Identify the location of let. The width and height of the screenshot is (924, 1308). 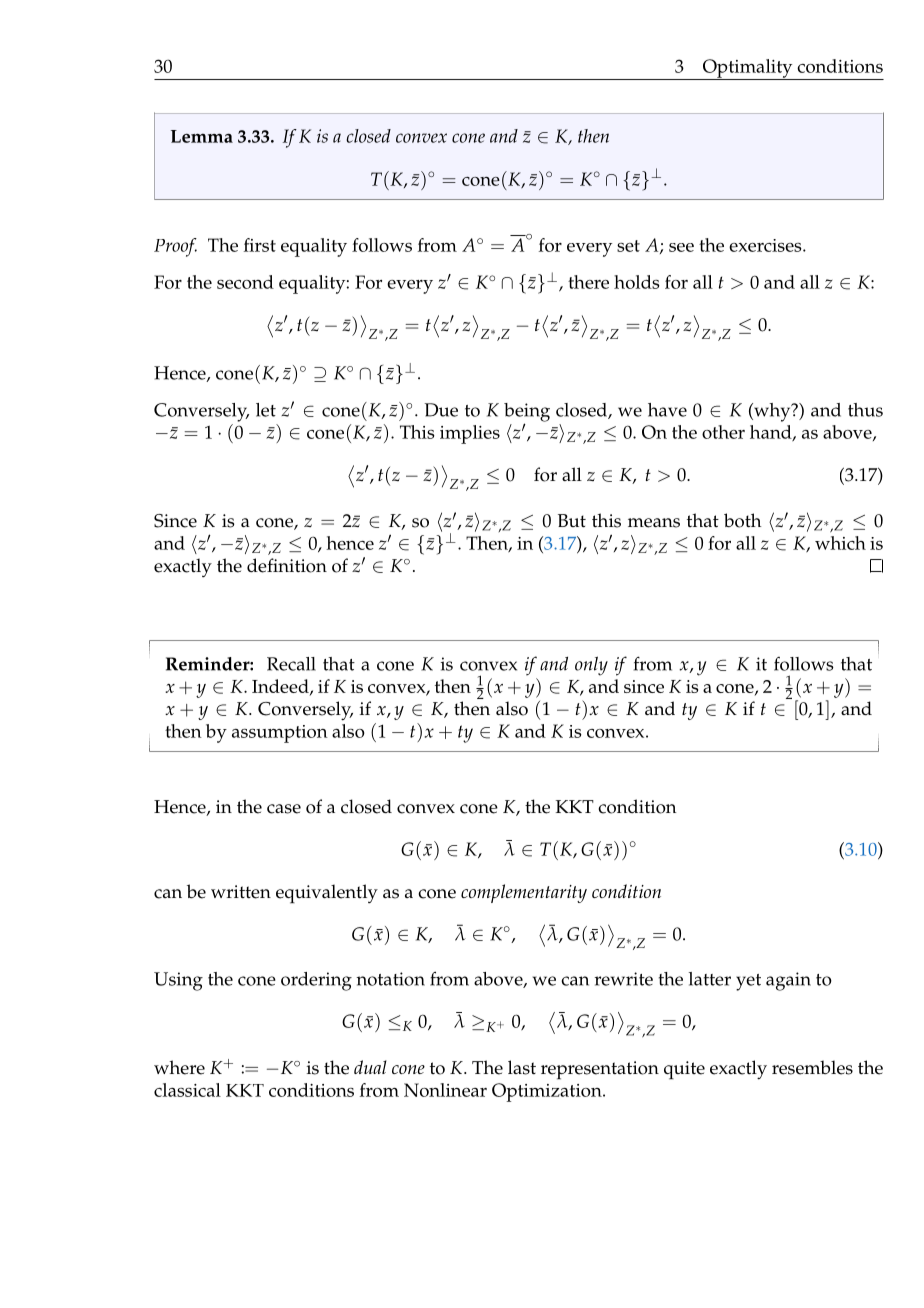
(266, 410).
